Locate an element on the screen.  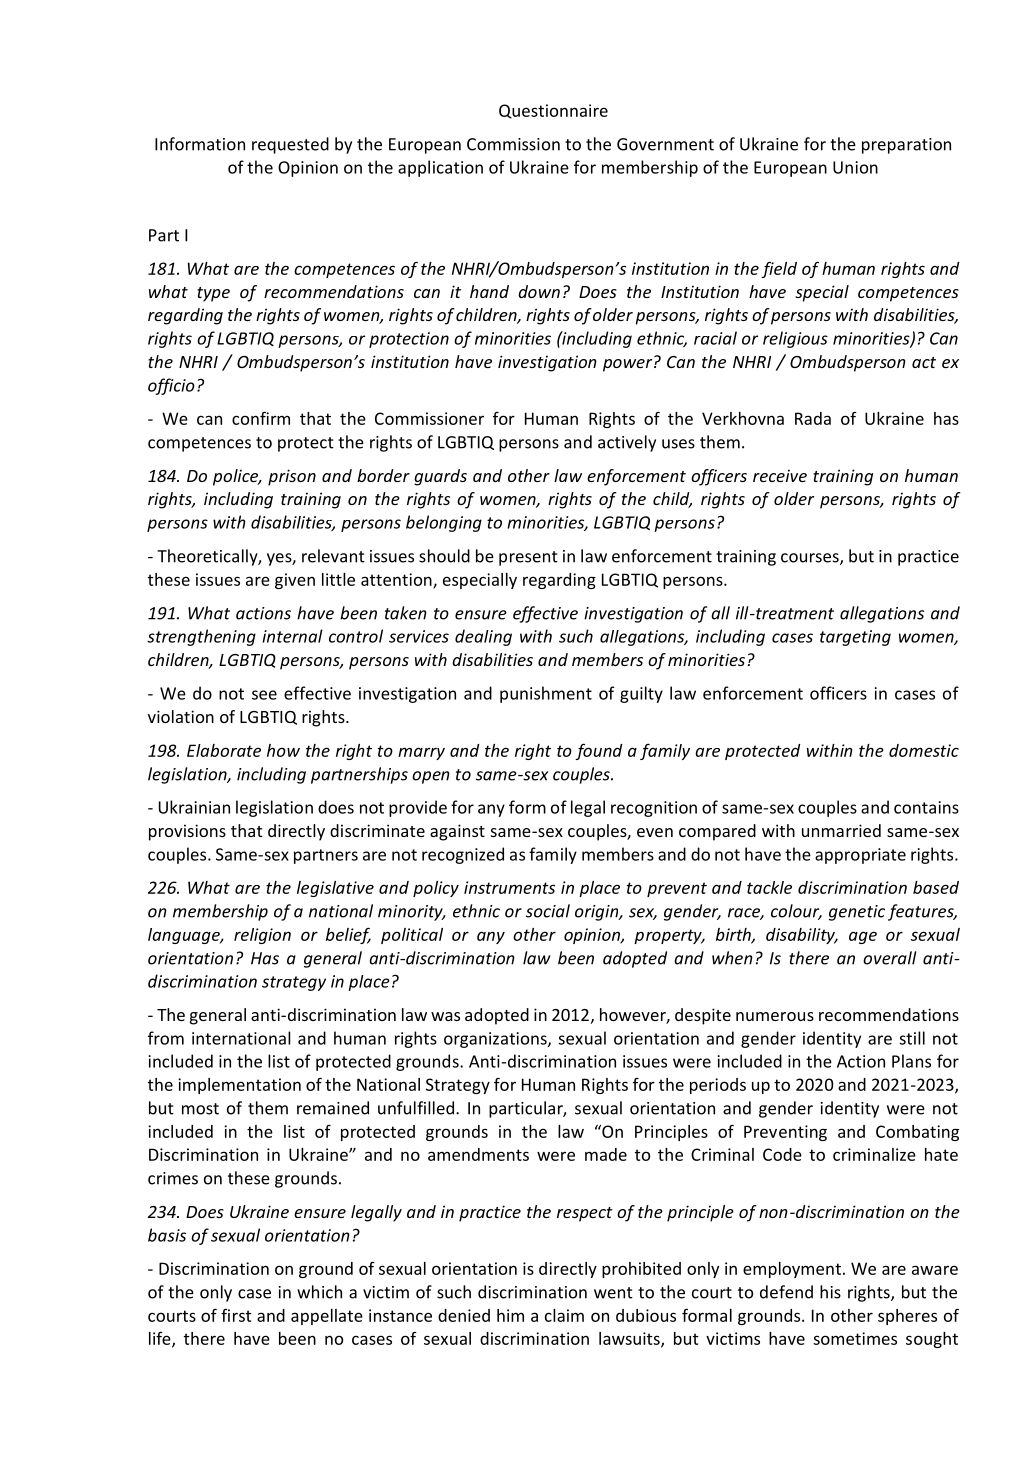
first is located at coordinates (236, 1315).
